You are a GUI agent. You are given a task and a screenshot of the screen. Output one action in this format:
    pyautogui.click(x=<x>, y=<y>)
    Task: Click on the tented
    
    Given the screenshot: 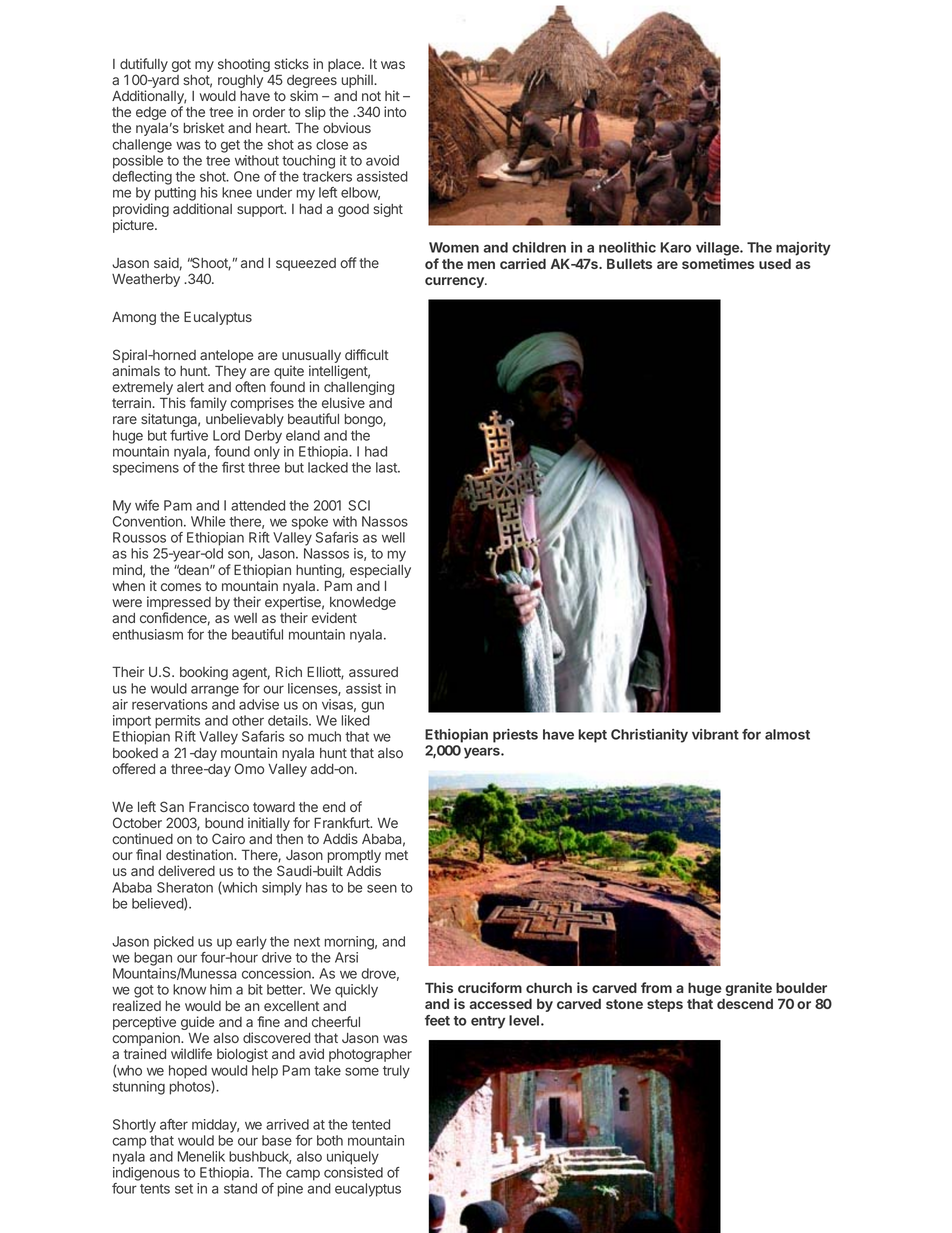 What is the action you would take?
    pyautogui.click(x=371, y=1124)
